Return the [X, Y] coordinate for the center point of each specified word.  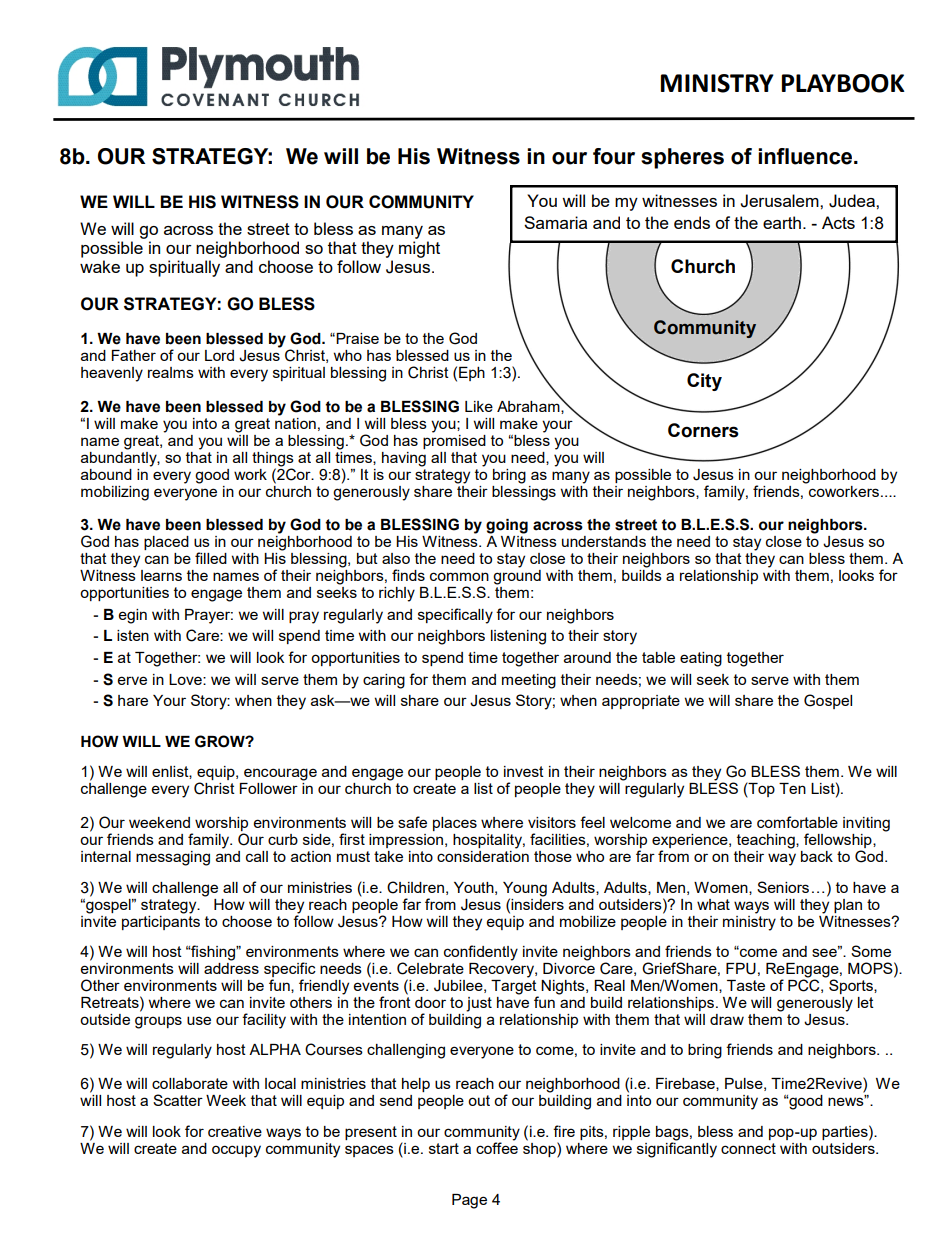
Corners [703, 430]
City [704, 382]
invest [524, 771]
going [507, 526]
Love [186, 679]
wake [100, 266]
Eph [472, 373]
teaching [767, 841]
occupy [236, 1151]
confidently [481, 953]
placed [166, 543]
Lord [219, 355]
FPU [741, 969]
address [231, 967]
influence [806, 156]
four [614, 156]
